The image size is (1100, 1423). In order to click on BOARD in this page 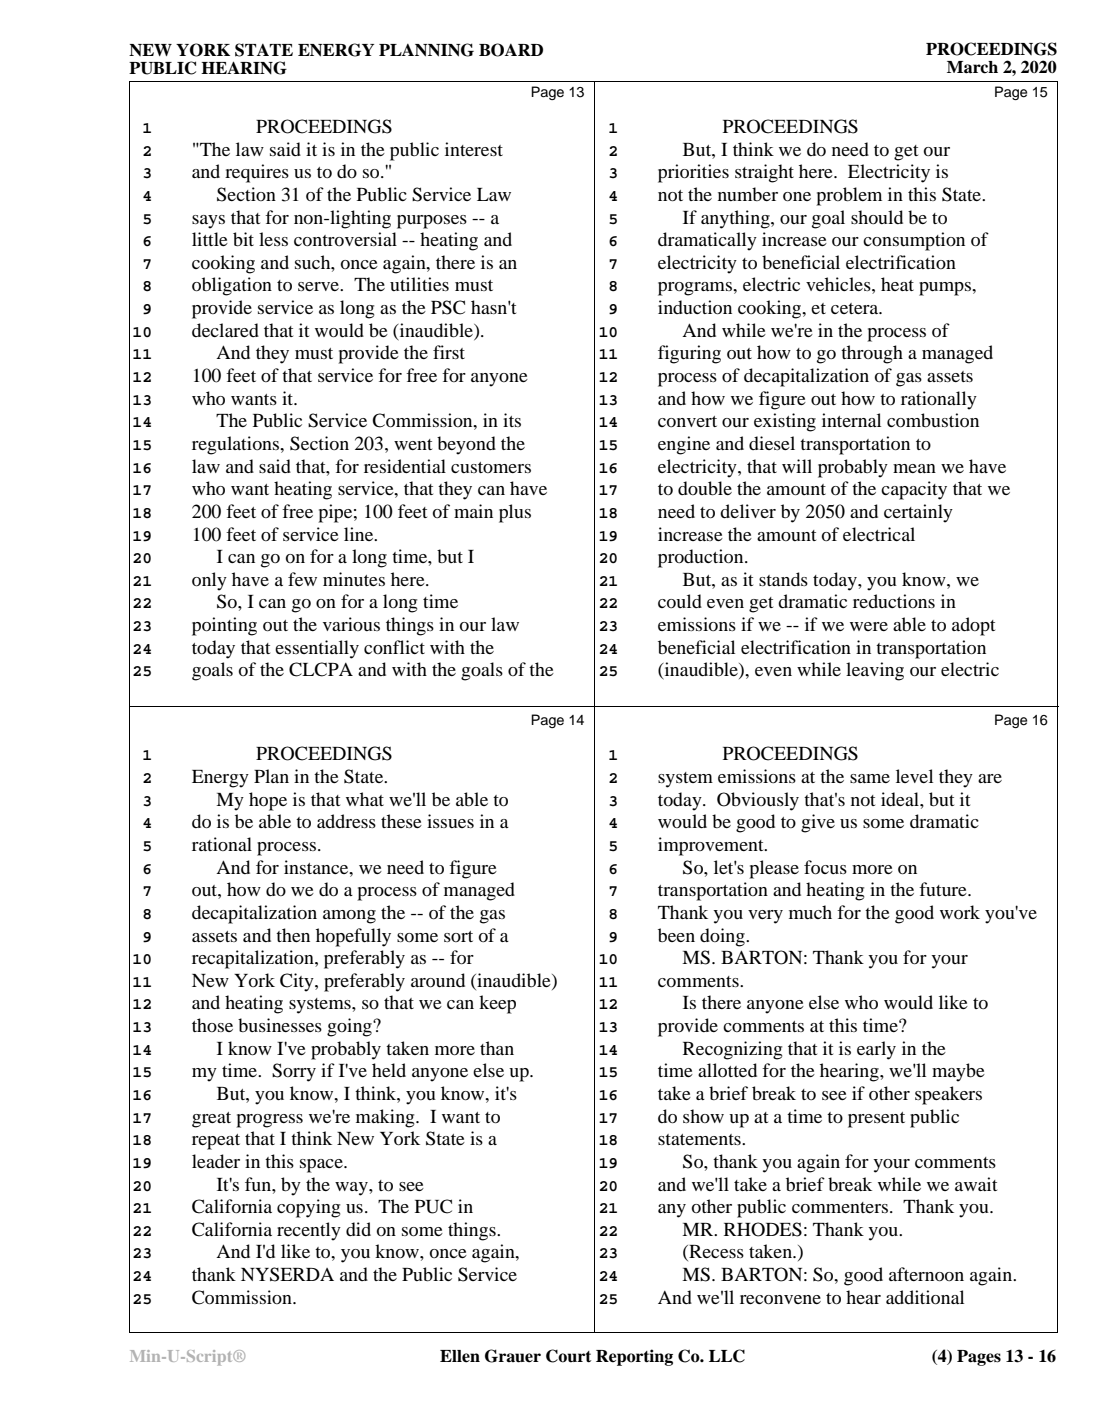, I will do `click(511, 50)`.
